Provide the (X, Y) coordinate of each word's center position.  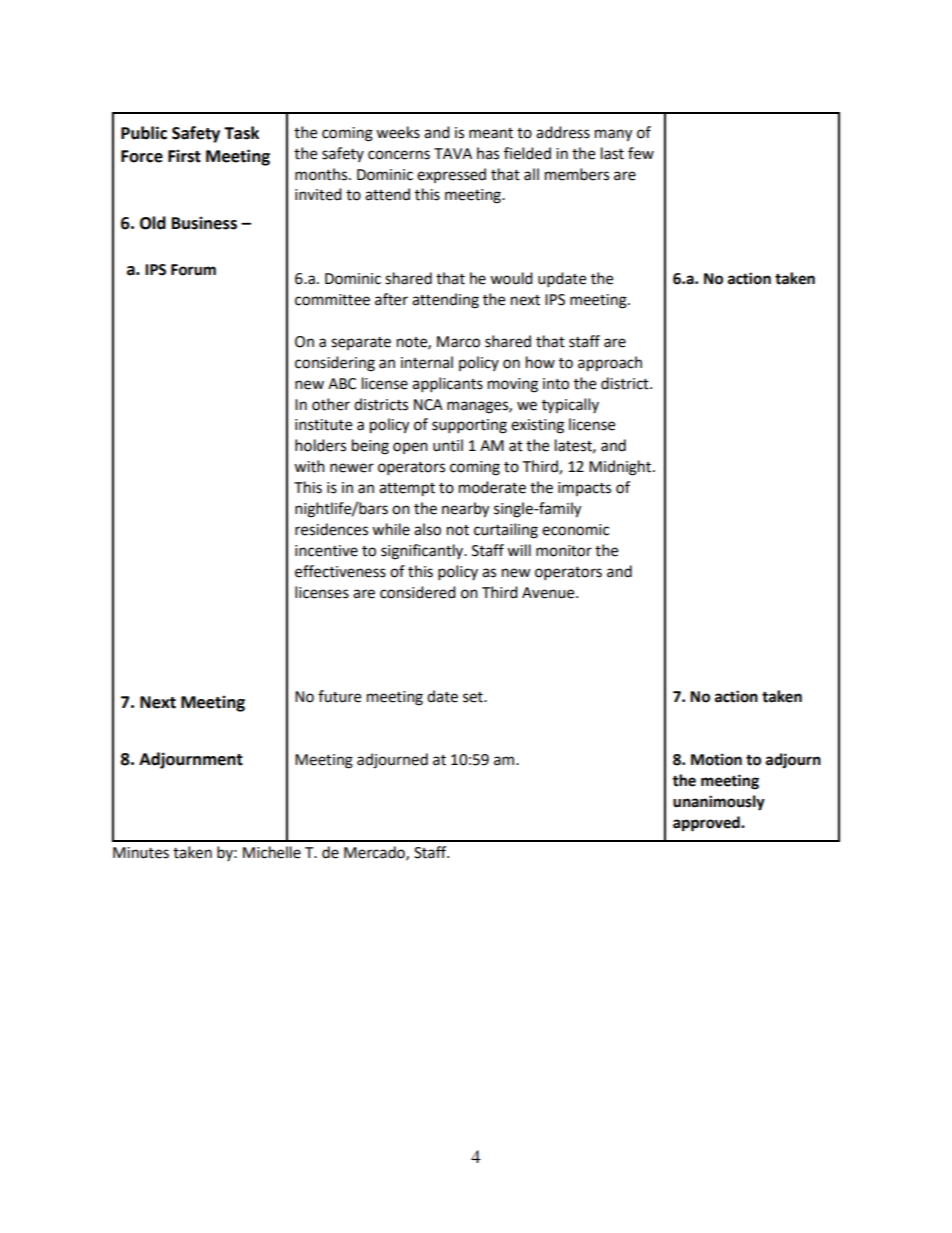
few (641, 153)
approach (610, 364)
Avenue (549, 593)
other (331, 404)
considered (418, 592)
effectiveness (340, 571)
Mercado (375, 853)
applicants (447, 385)
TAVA (453, 153)
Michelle (272, 852)
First (184, 156)
